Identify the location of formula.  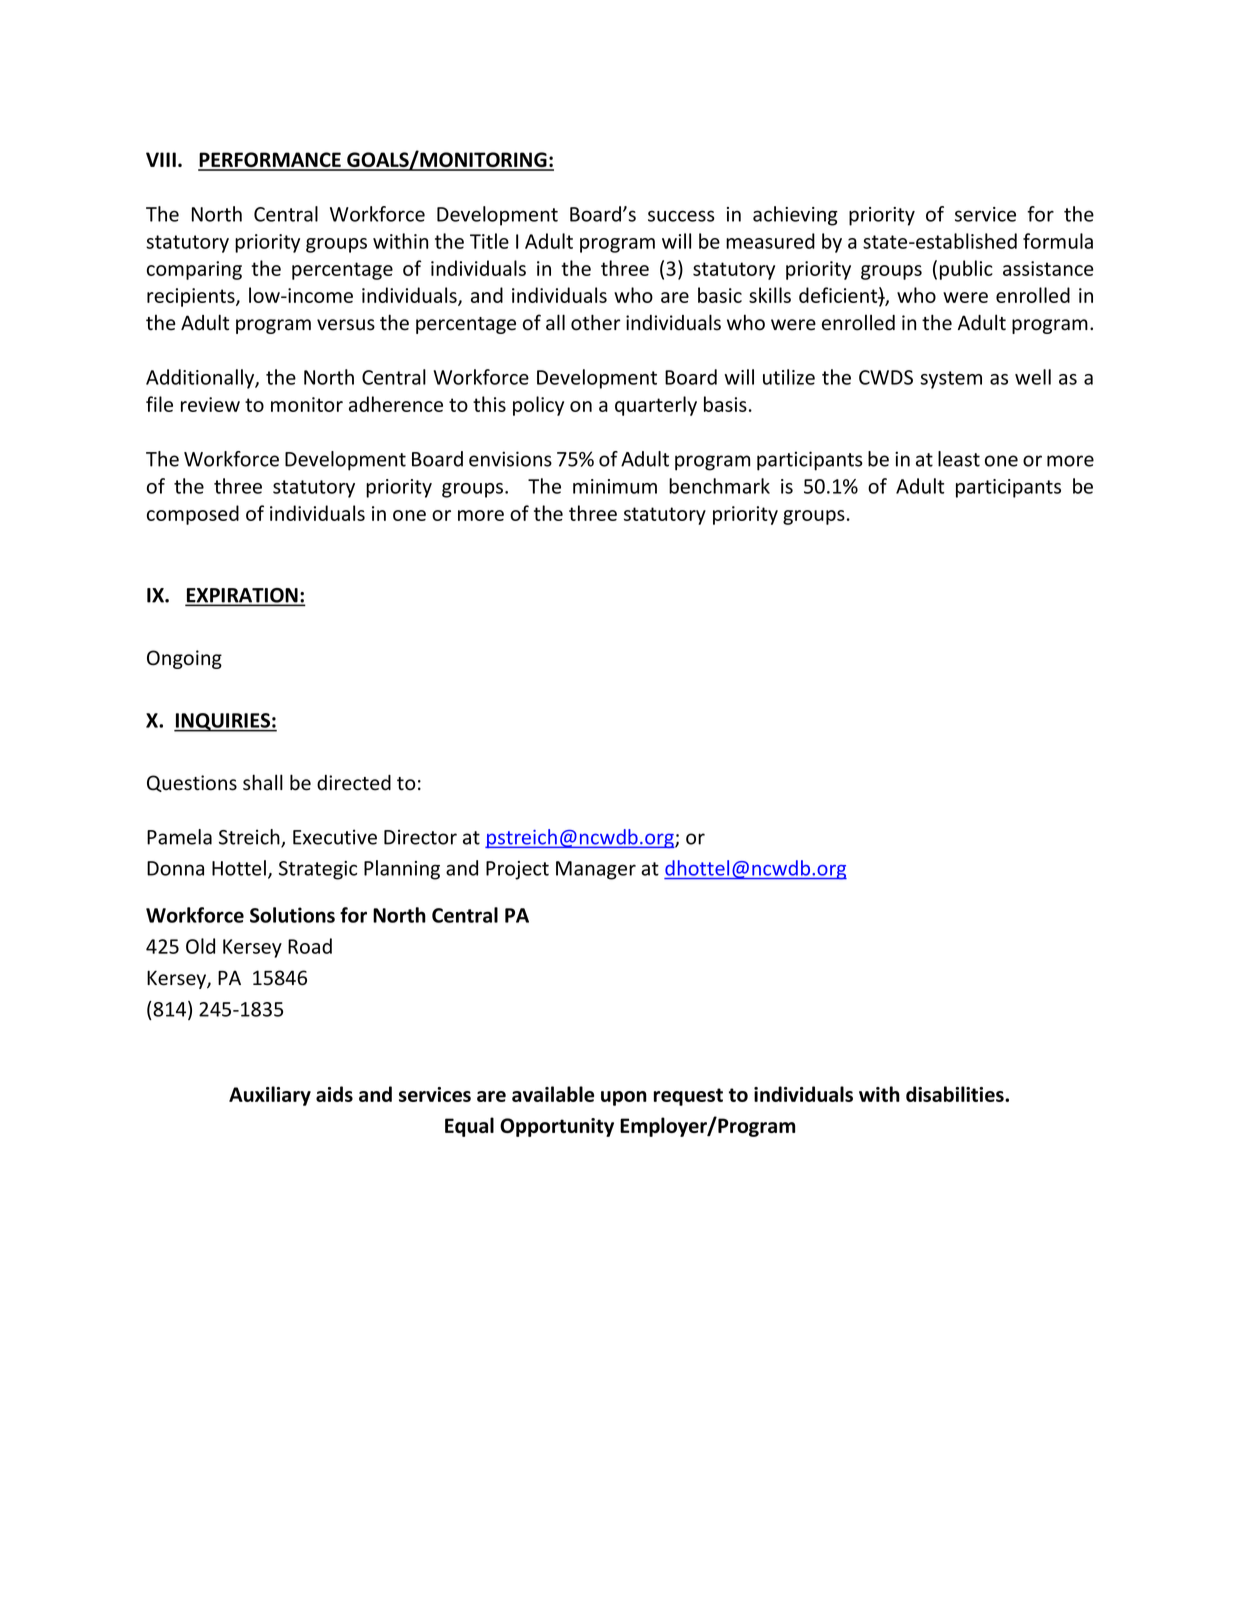
(1058, 241).
